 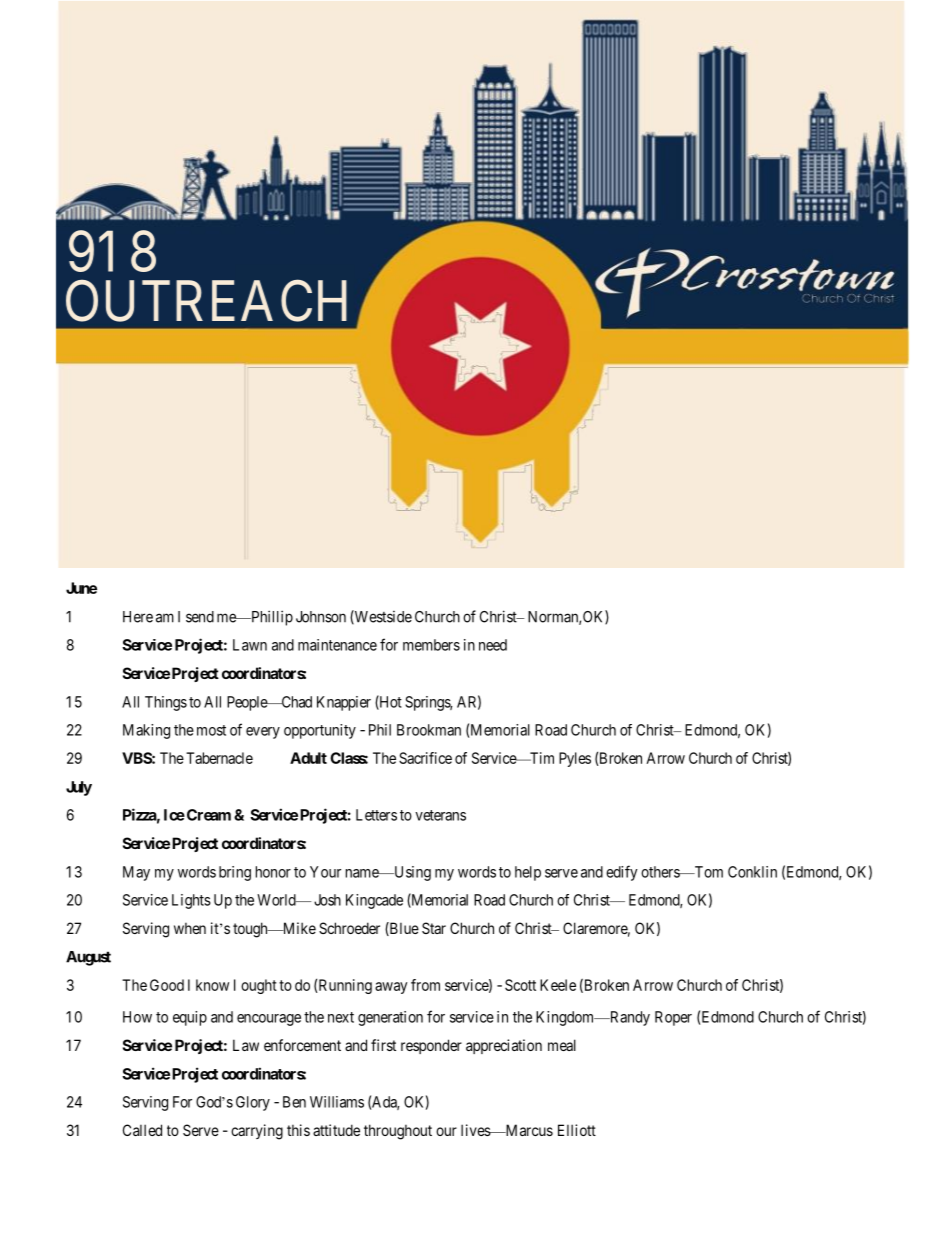 I want to click on edify, so click(x=622, y=873).
